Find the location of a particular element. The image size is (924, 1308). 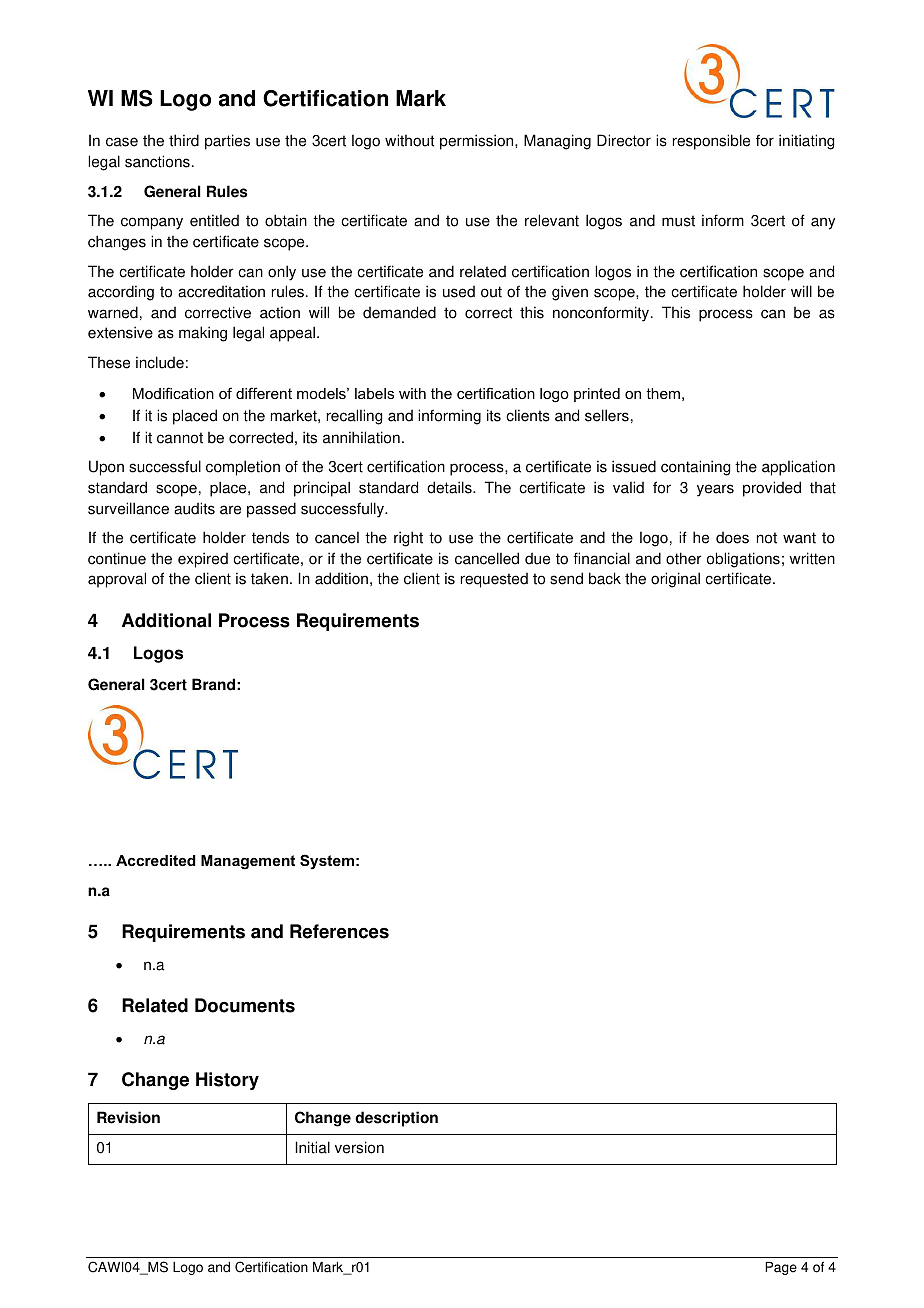

original is located at coordinates (675, 580).
